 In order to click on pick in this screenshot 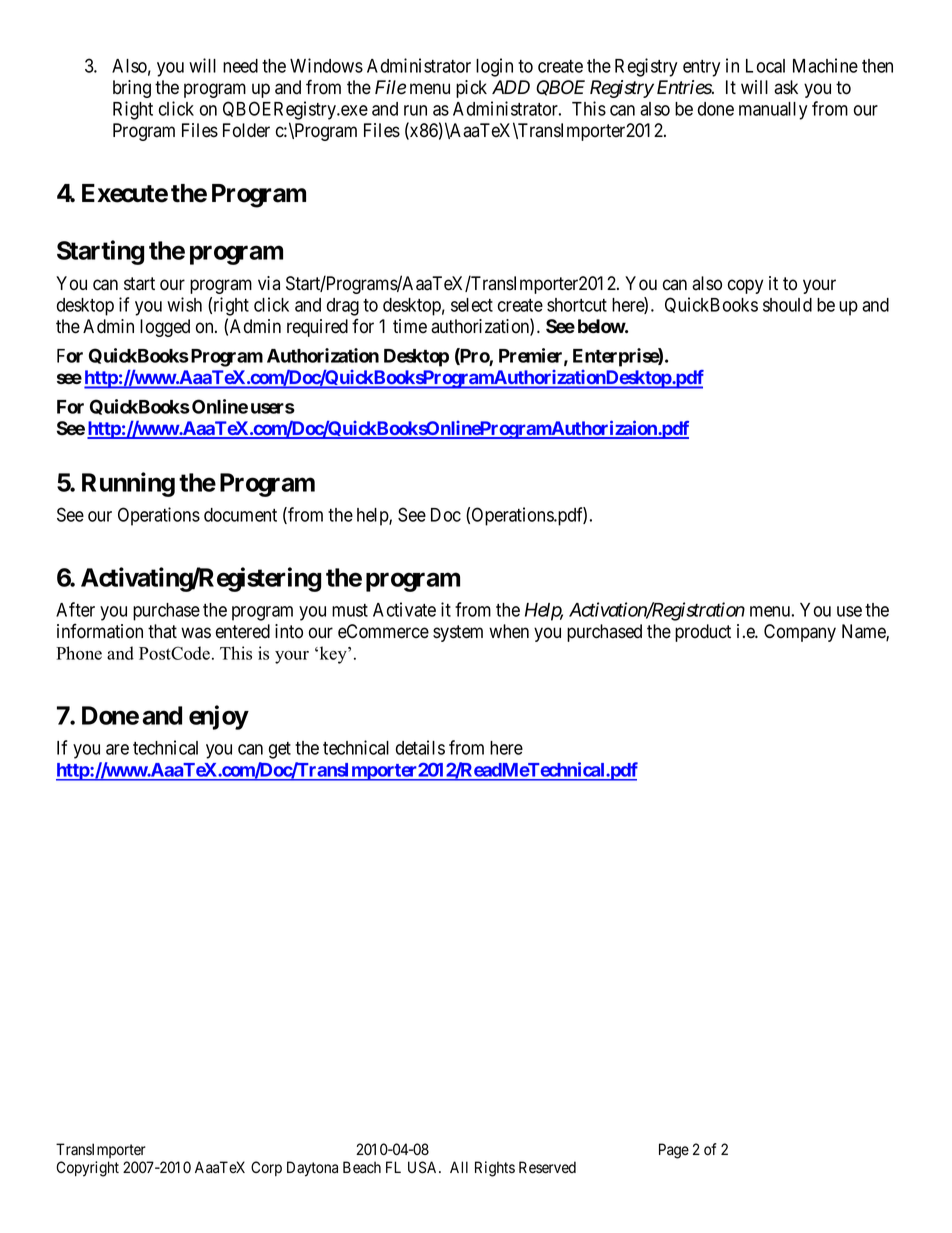, I will do `click(471, 89)`.
